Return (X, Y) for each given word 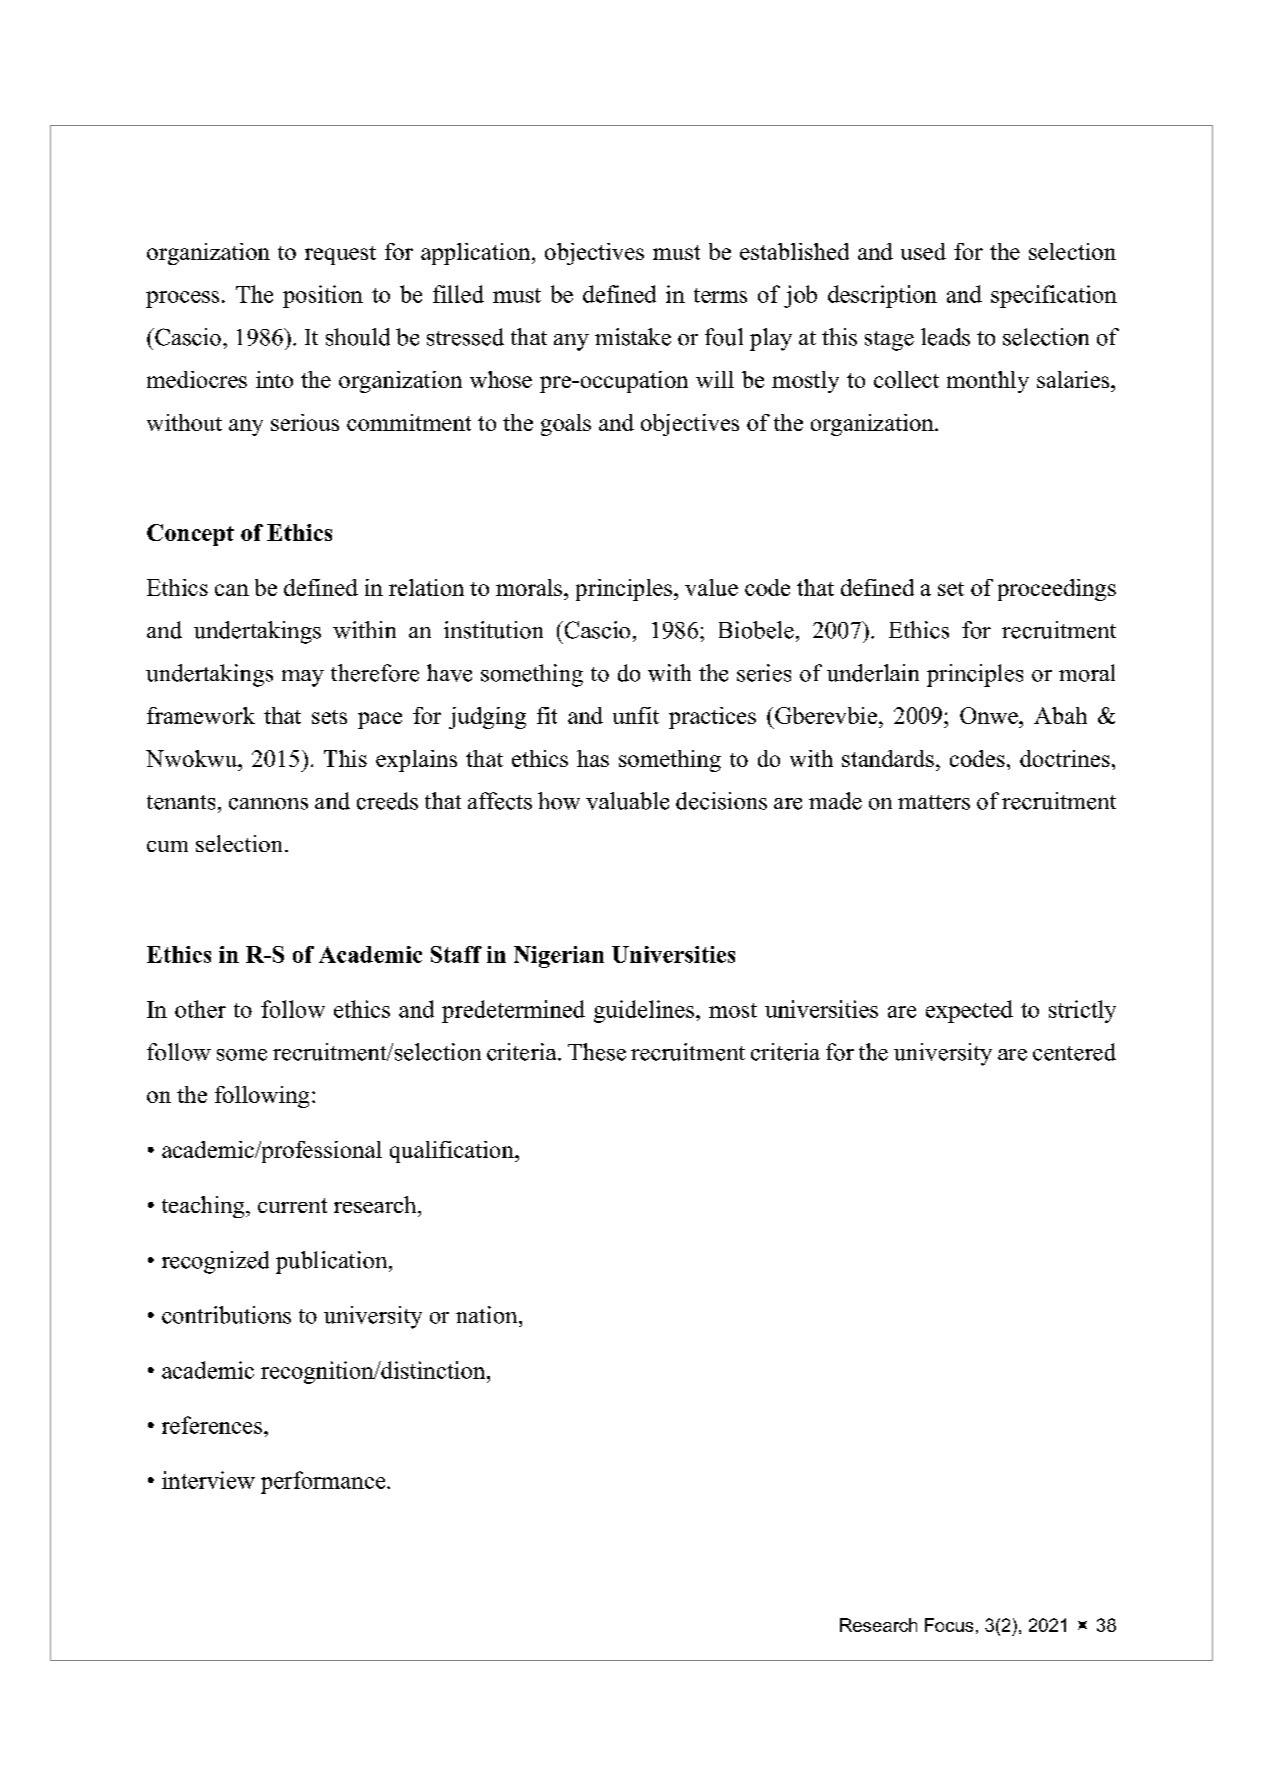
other (200, 1009)
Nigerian (559, 957)
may (303, 678)
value (711, 587)
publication (333, 1262)
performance (324, 1482)
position (323, 296)
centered (1074, 1052)
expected (969, 1011)
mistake (633, 337)
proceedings (1057, 590)
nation (488, 1315)
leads (945, 337)
